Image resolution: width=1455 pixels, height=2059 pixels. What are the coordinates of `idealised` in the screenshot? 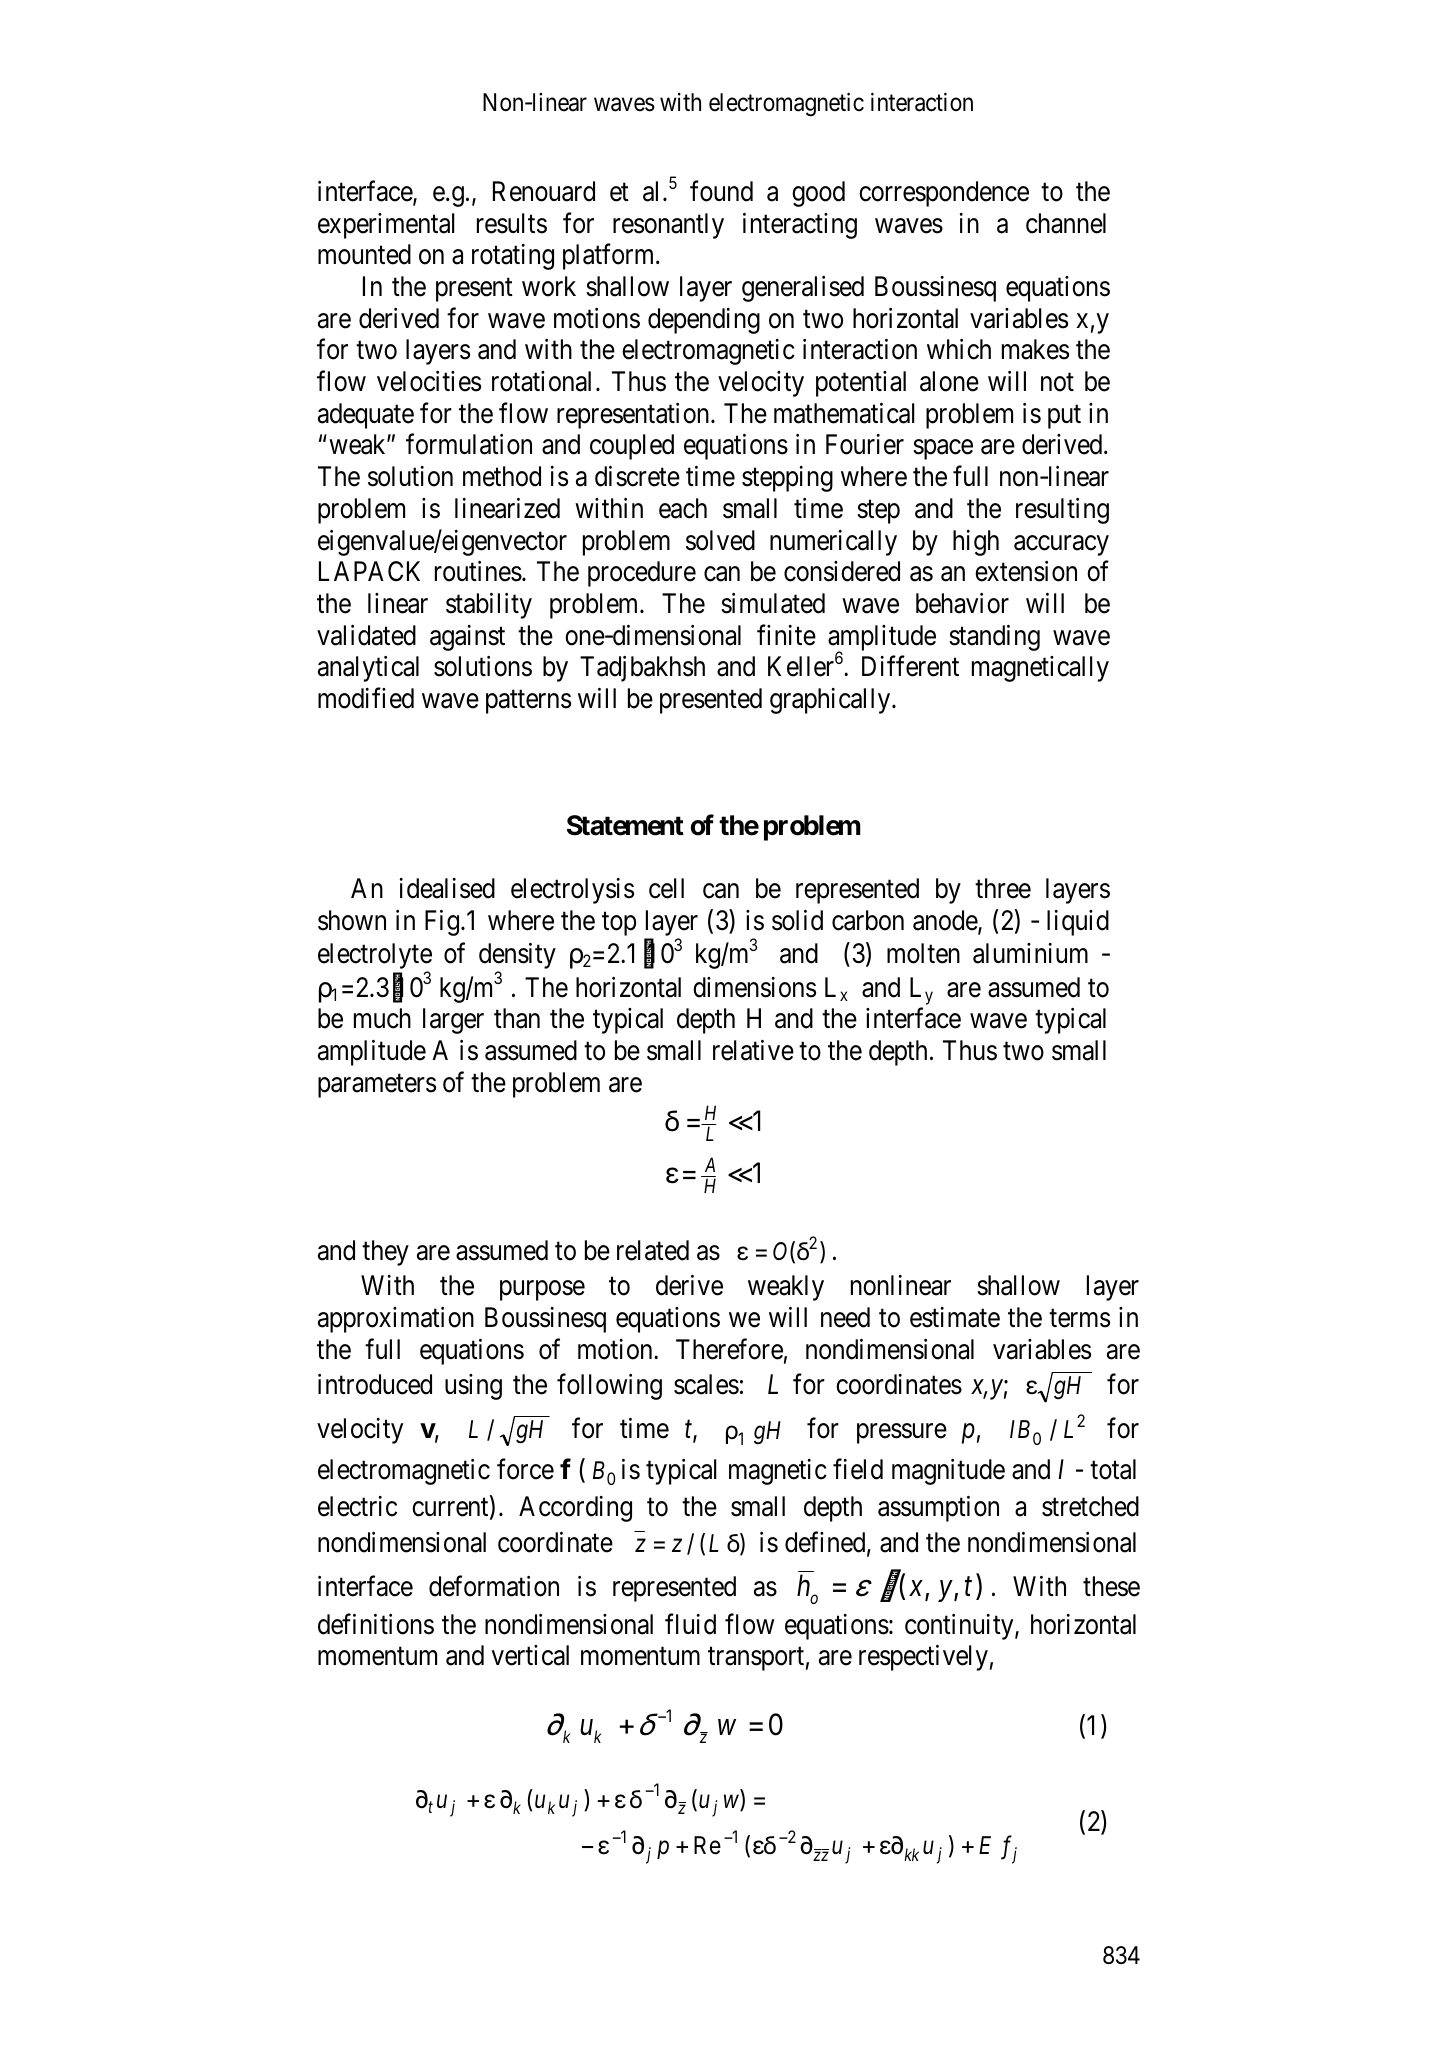 It's located at (447, 888).
